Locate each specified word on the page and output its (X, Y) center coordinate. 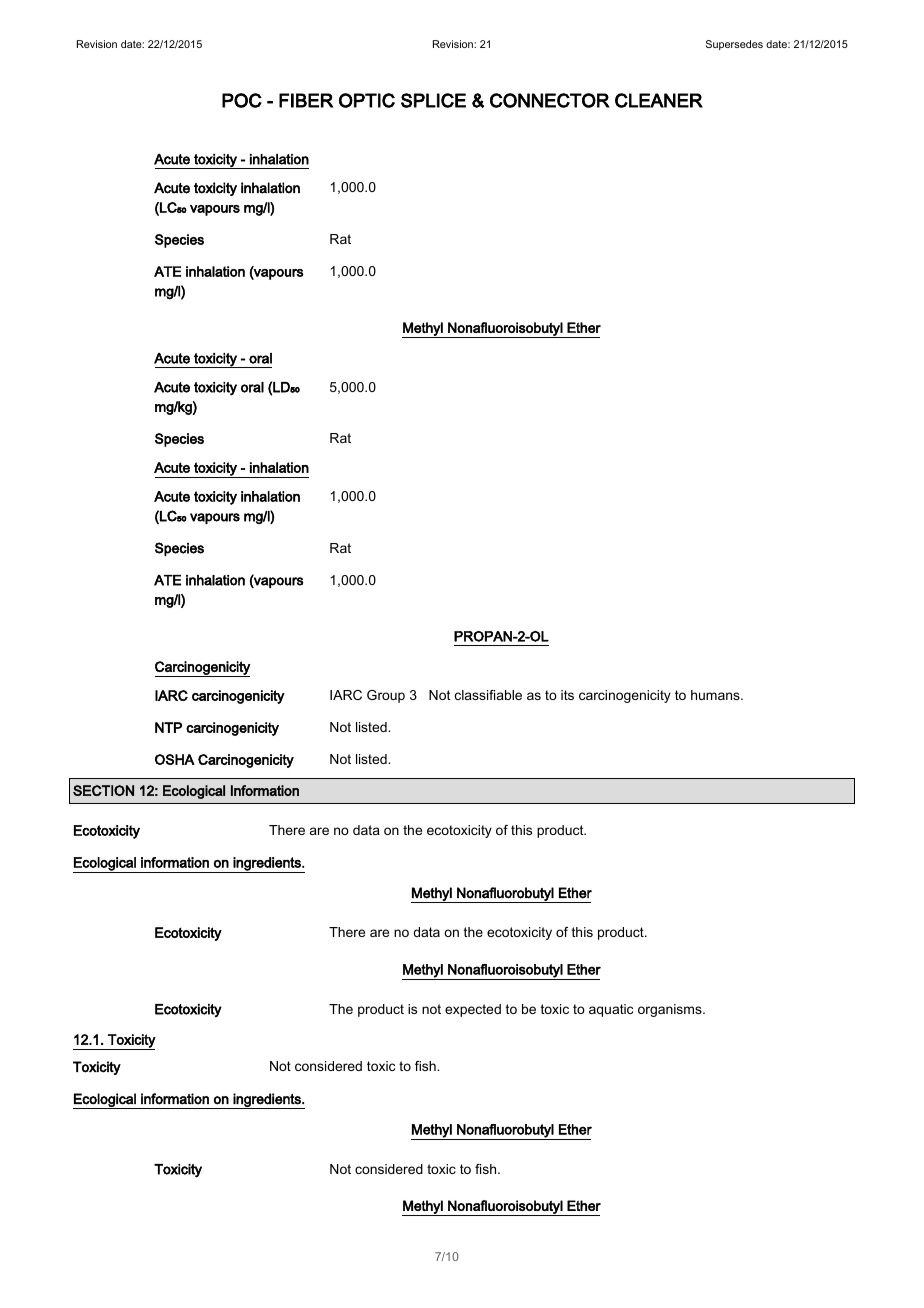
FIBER (306, 100)
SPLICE (433, 100)
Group (386, 696)
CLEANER (659, 100)
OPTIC (367, 100)
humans (716, 695)
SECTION (103, 790)
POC (242, 100)
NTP (168, 727)
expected (473, 1010)
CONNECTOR (550, 100)
